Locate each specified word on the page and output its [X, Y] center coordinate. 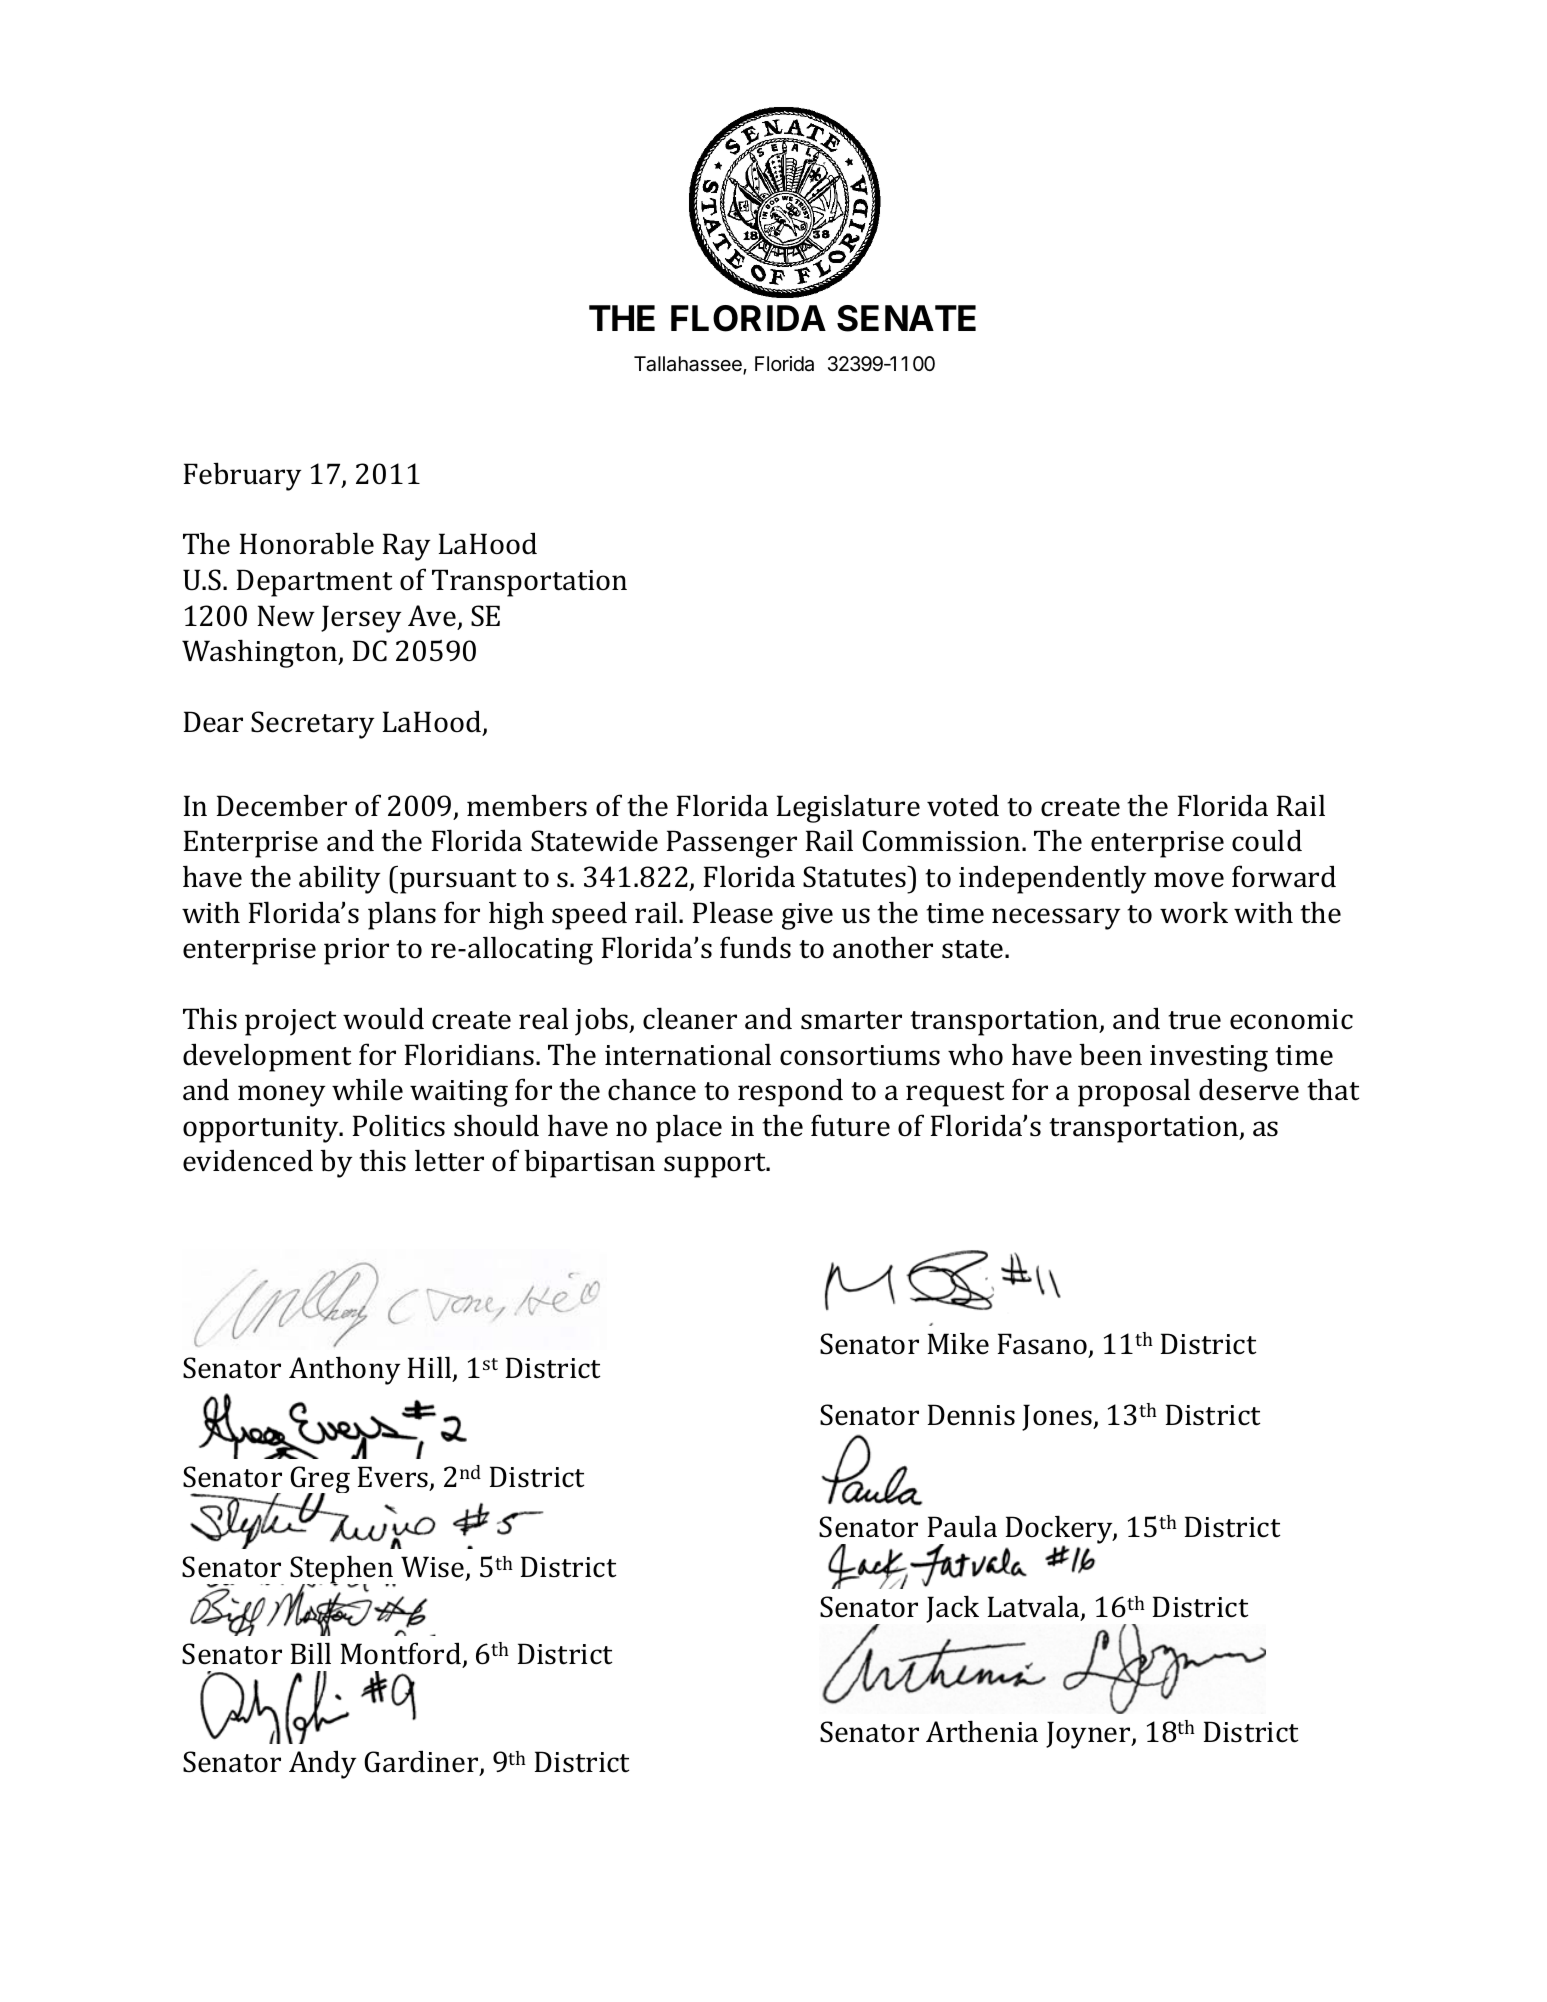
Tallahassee [689, 365]
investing [1209, 1058]
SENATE [906, 318]
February [243, 476]
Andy [323, 1764]
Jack [952, 1609]
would [383, 1018]
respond [790, 1092]
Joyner [1089, 1735]
